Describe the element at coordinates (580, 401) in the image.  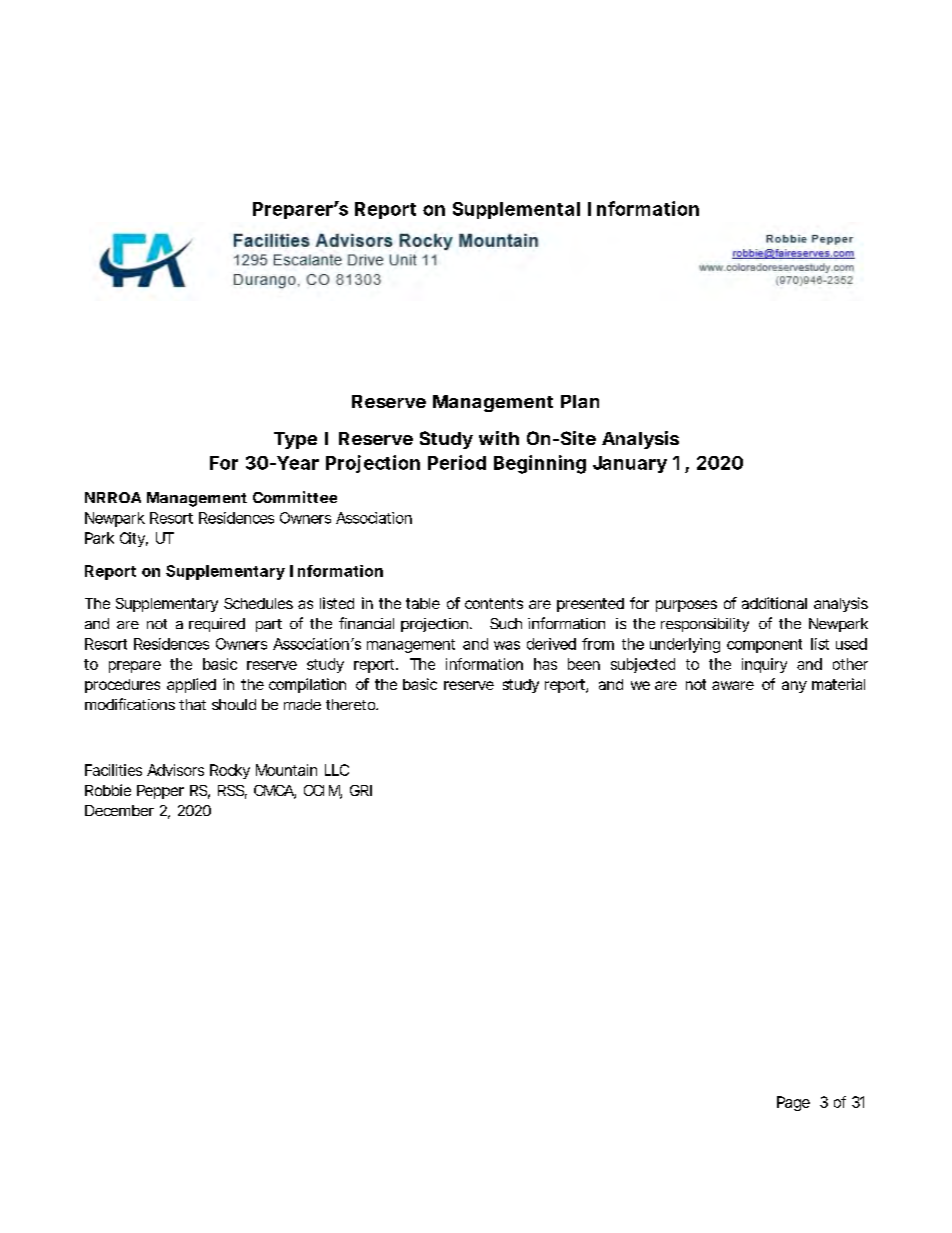
I see `Plan` at that location.
